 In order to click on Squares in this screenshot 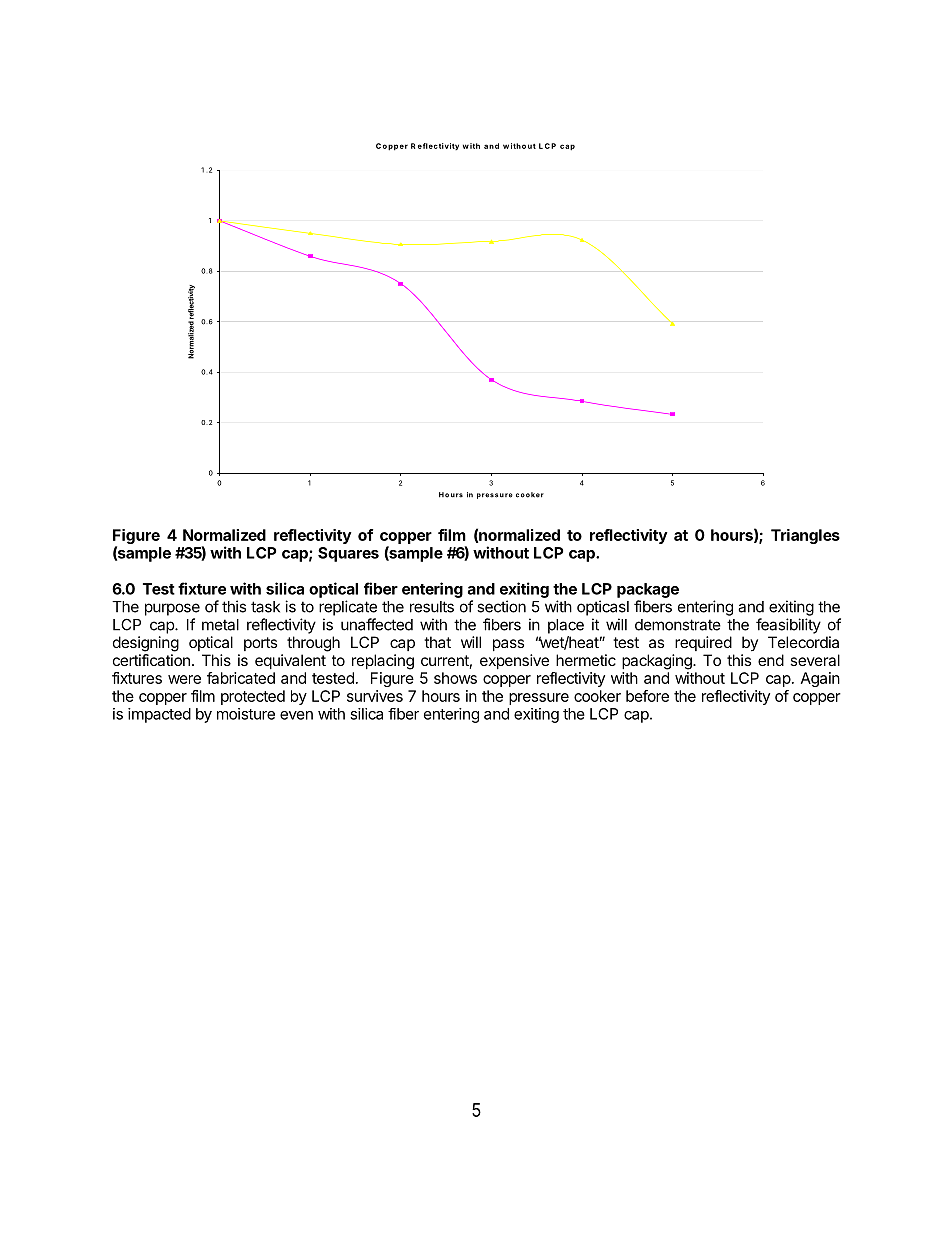, I will do `click(348, 554)`.
